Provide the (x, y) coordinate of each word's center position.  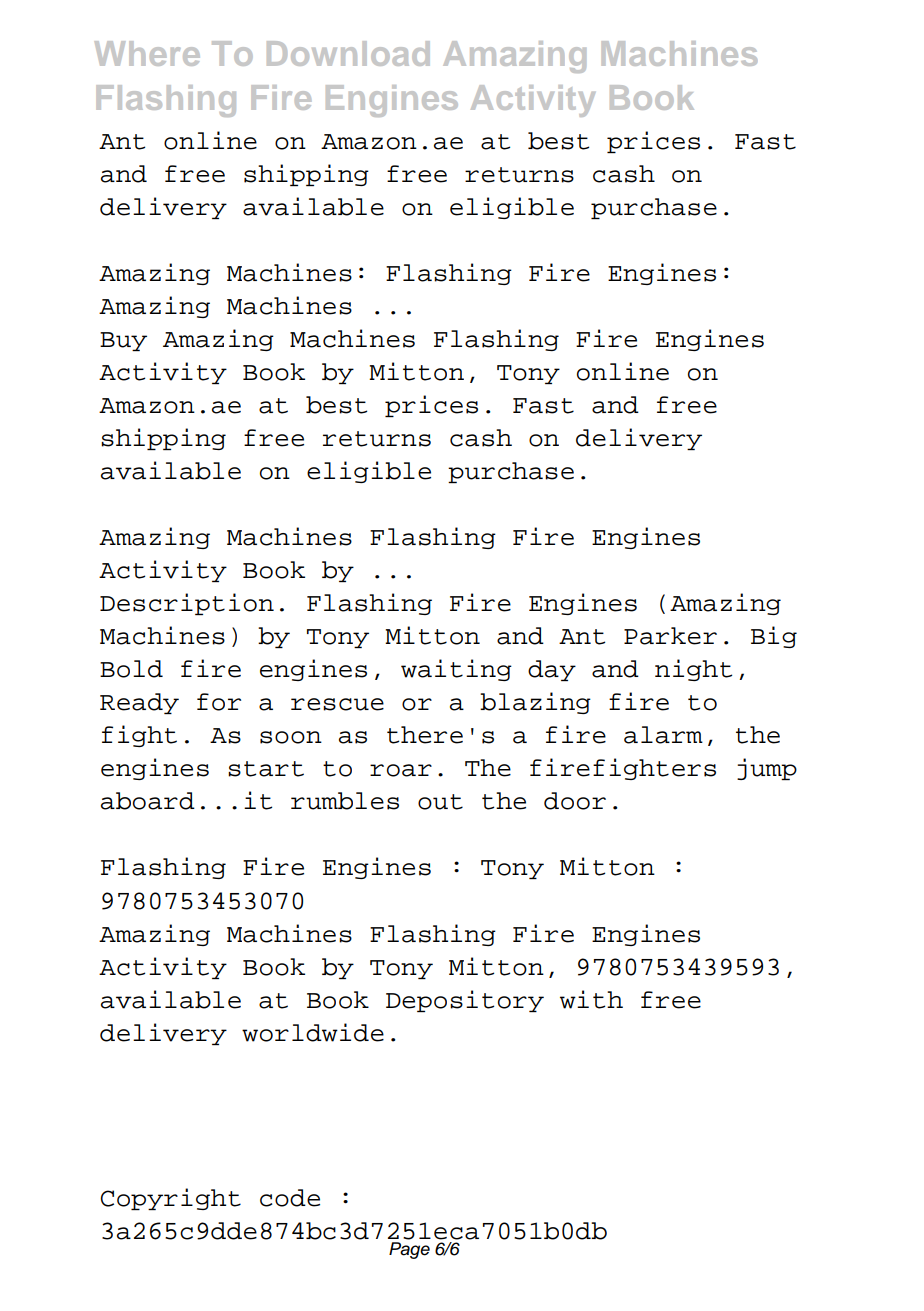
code (290, 1198)
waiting (456, 670)
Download (348, 53)
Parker (670, 636)
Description (187, 604)
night (693, 670)
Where (147, 53)
